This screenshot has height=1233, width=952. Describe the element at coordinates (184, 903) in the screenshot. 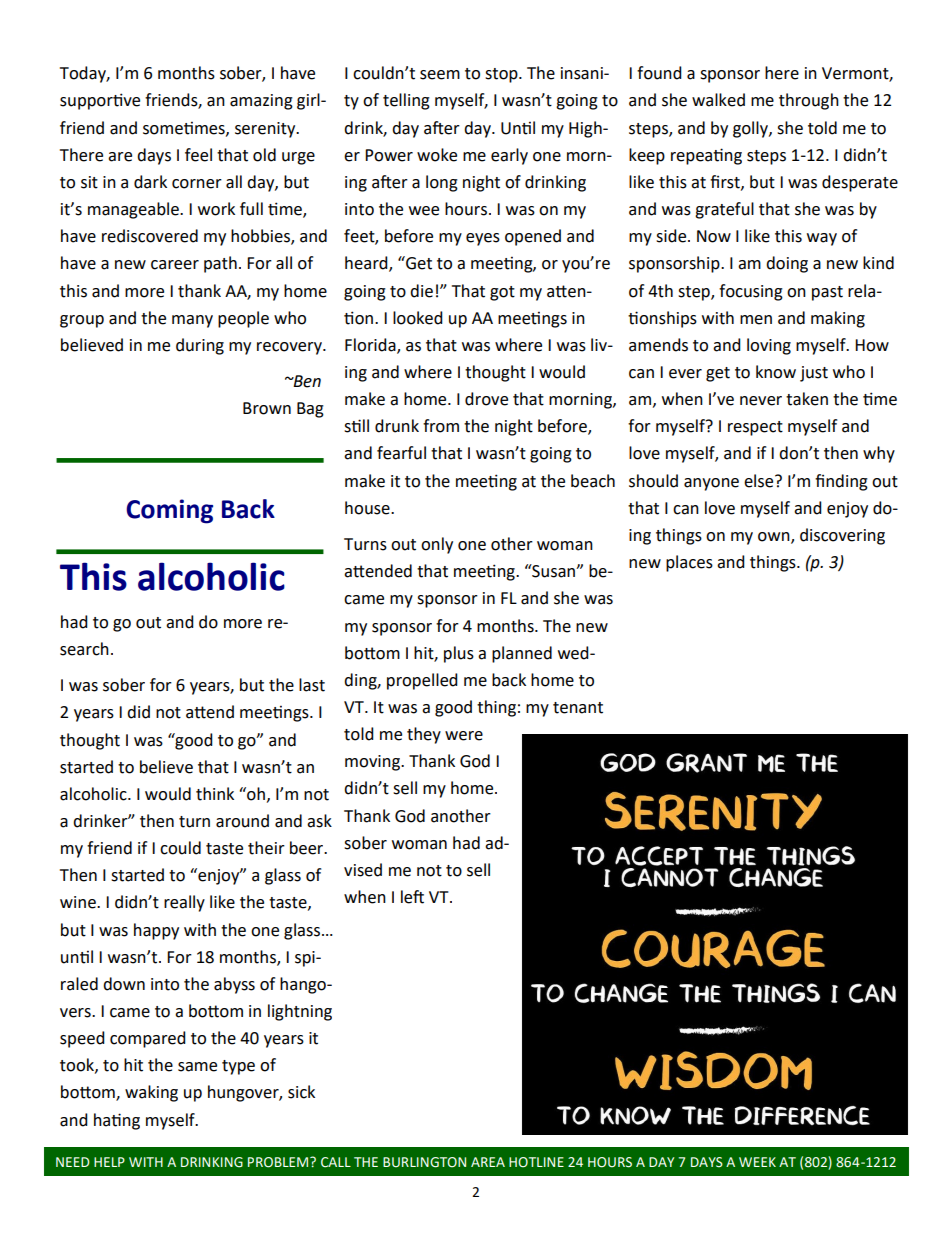

I see `really` at that location.
